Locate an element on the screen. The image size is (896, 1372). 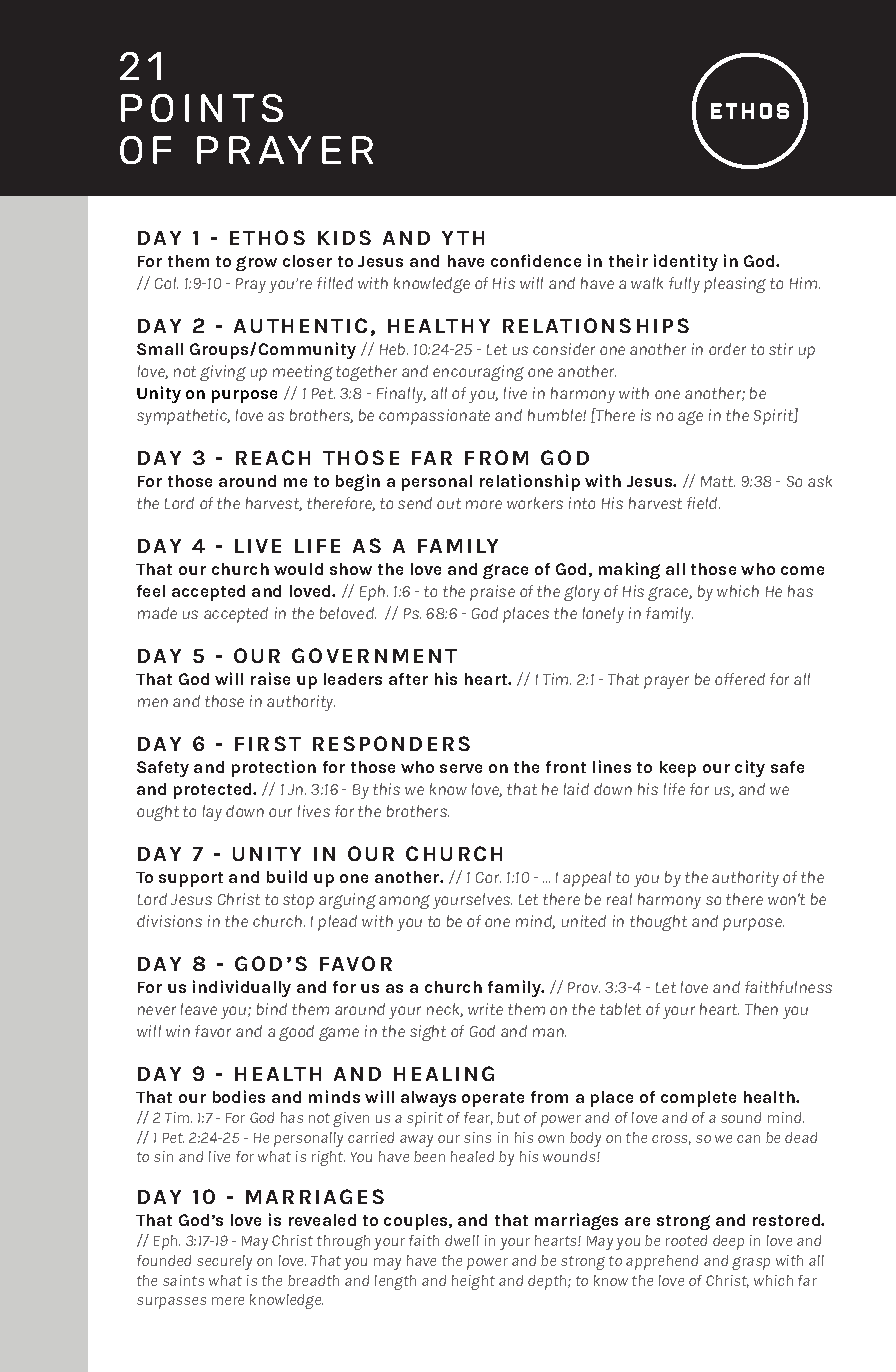
POINTS is located at coordinates (202, 108).
